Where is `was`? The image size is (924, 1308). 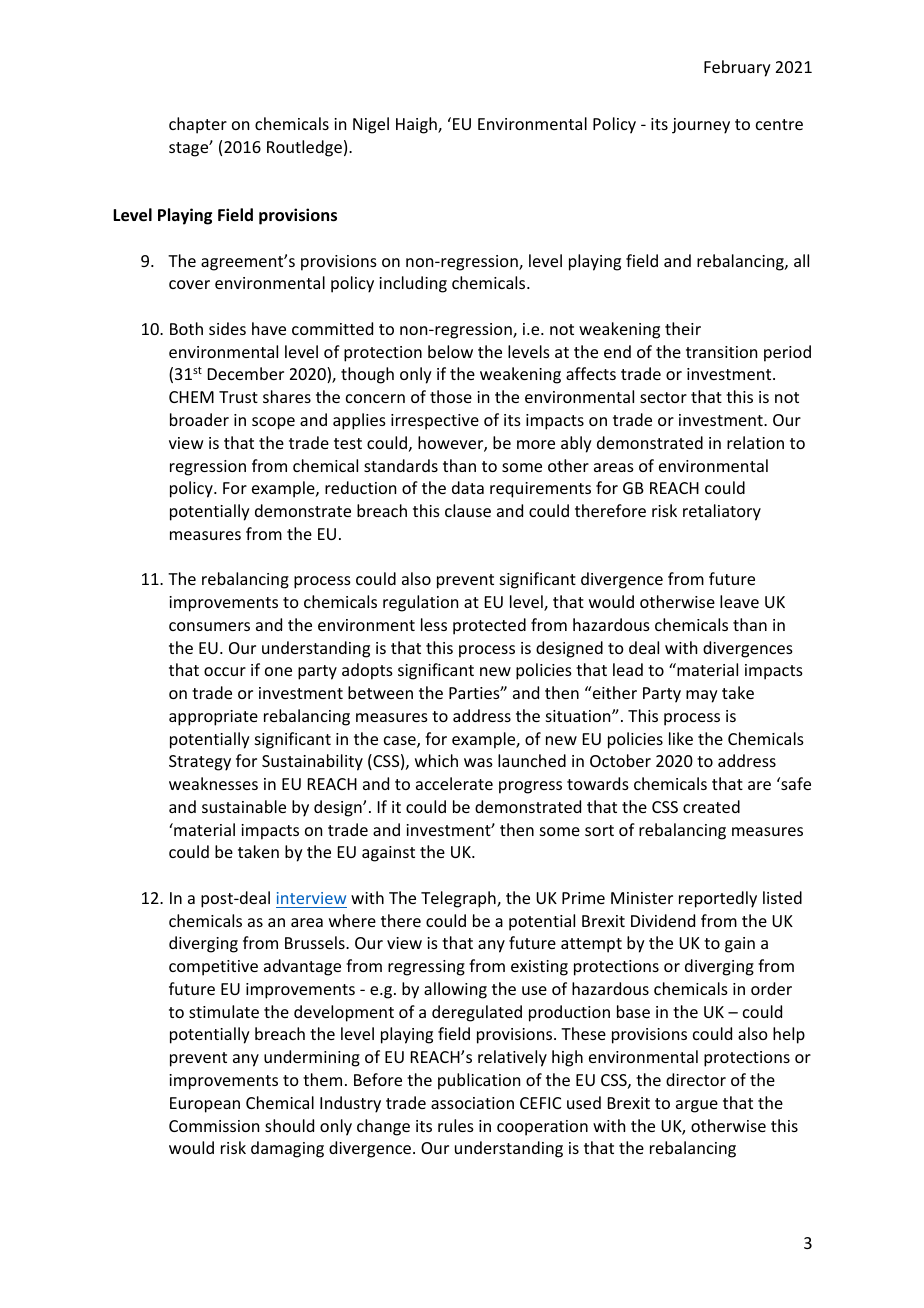
was is located at coordinates (478, 762).
